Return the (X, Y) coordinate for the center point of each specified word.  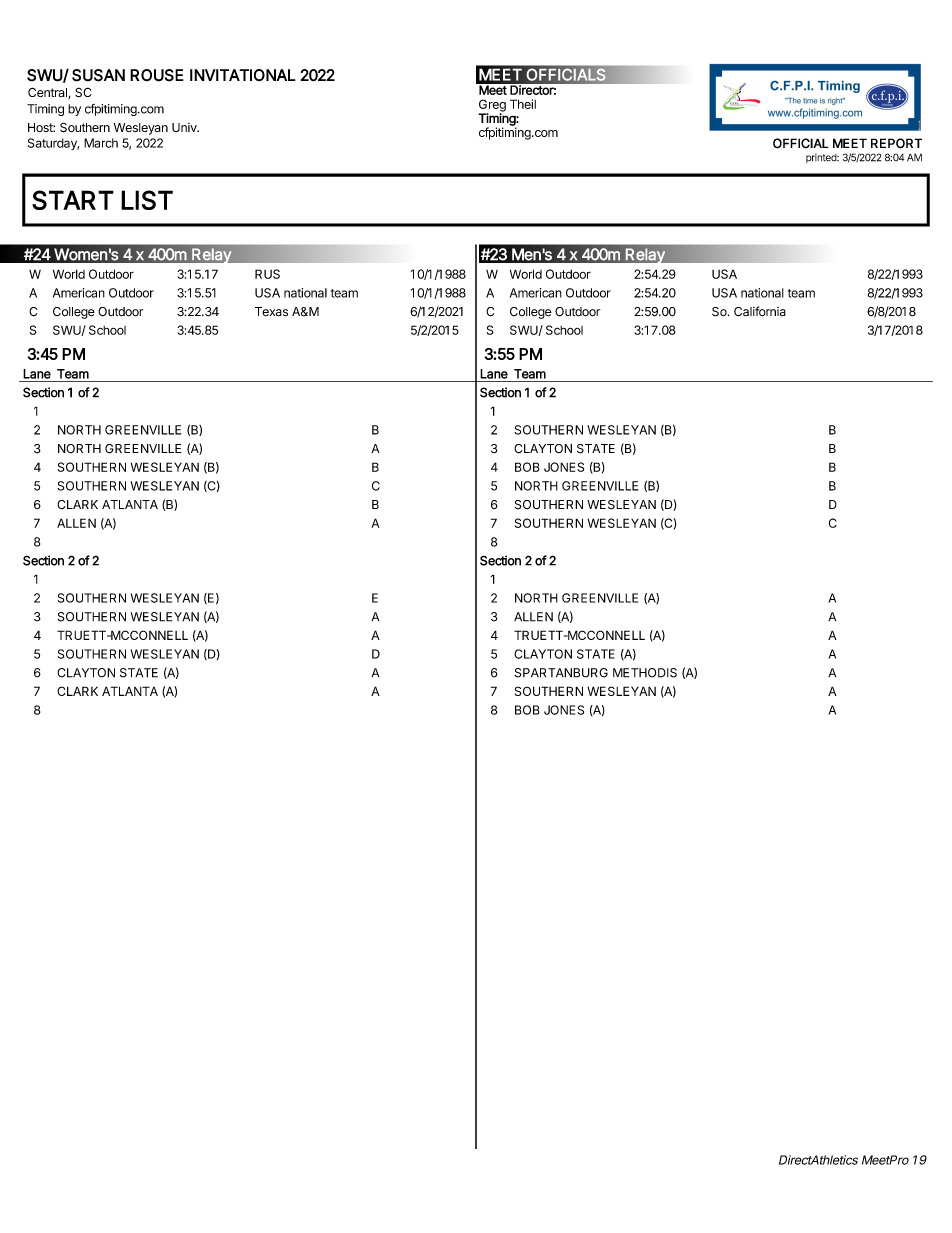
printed (822, 158)
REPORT (896, 143)
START (73, 200)
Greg (492, 106)
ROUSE (157, 75)
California (760, 311)
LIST (147, 200)
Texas (271, 312)
